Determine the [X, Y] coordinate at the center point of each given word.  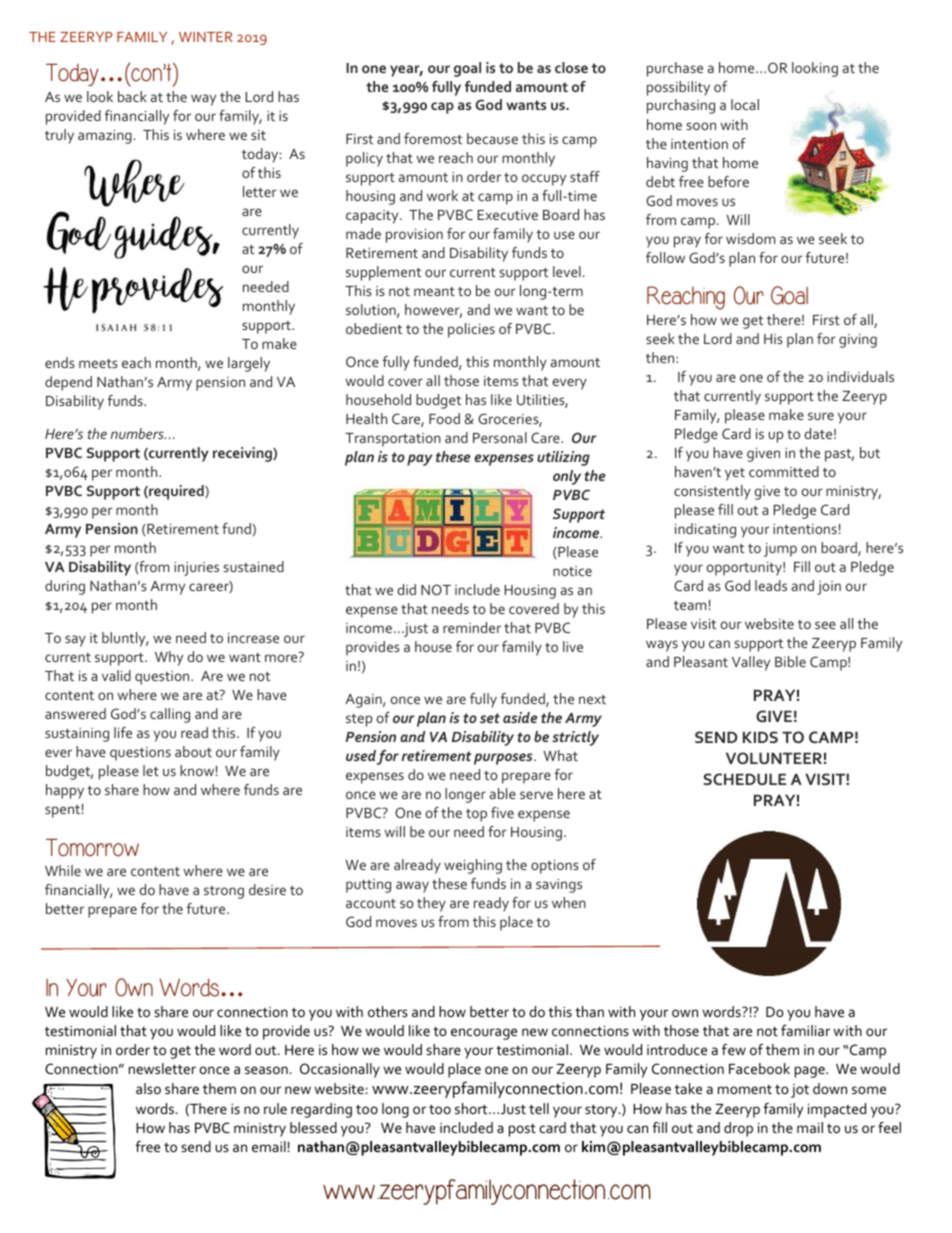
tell [539, 1108]
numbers [138, 433]
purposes [504, 759]
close [571, 67]
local [745, 104]
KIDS [760, 737]
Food [444, 418]
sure [821, 416]
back [132, 96]
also [148, 1088]
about [193, 751]
